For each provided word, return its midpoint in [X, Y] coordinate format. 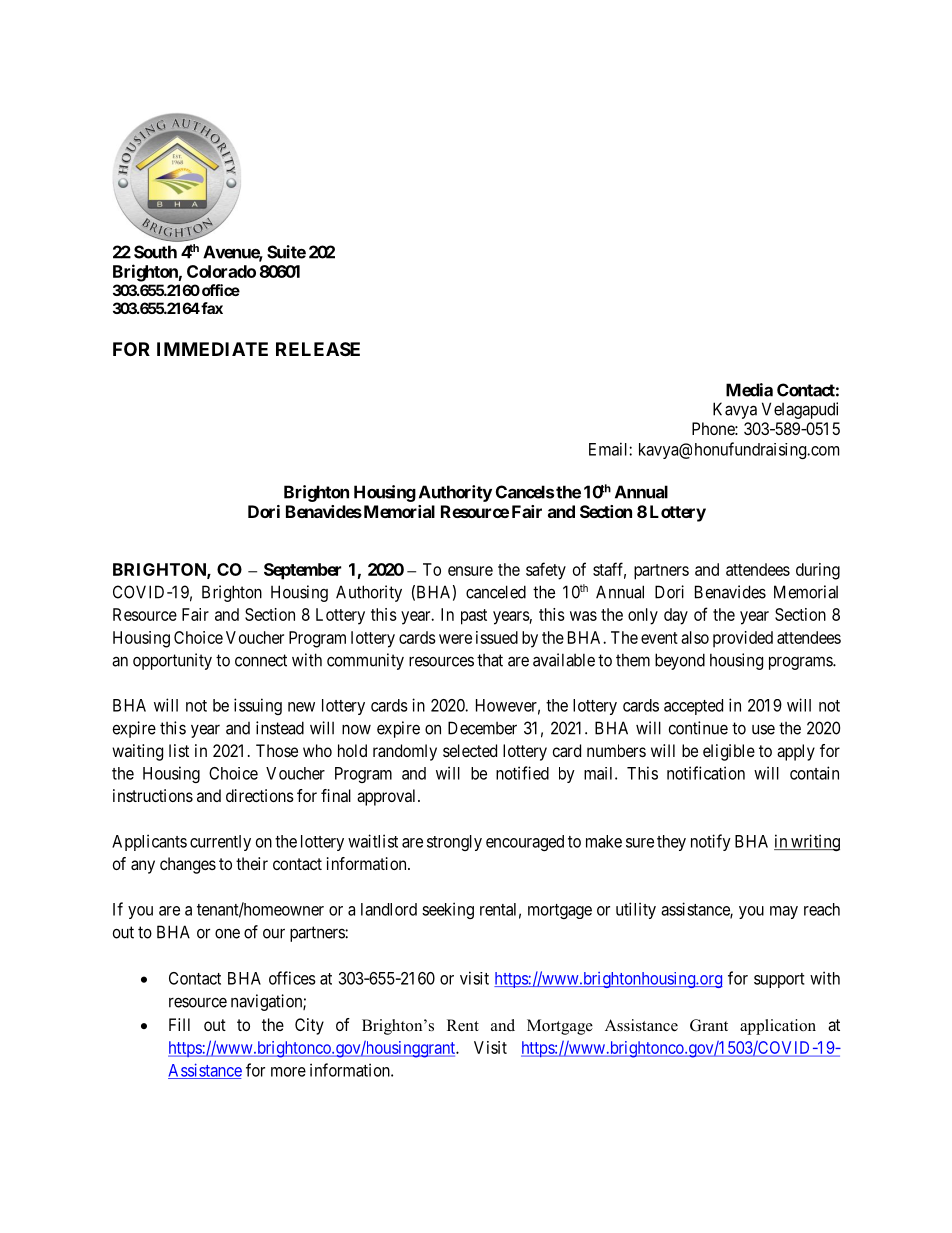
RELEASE [318, 349]
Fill [179, 1024]
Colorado [221, 271]
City [309, 1026]
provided [743, 639]
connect [261, 660]
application [778, 1027]
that [490, 660]
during [818, 571]
